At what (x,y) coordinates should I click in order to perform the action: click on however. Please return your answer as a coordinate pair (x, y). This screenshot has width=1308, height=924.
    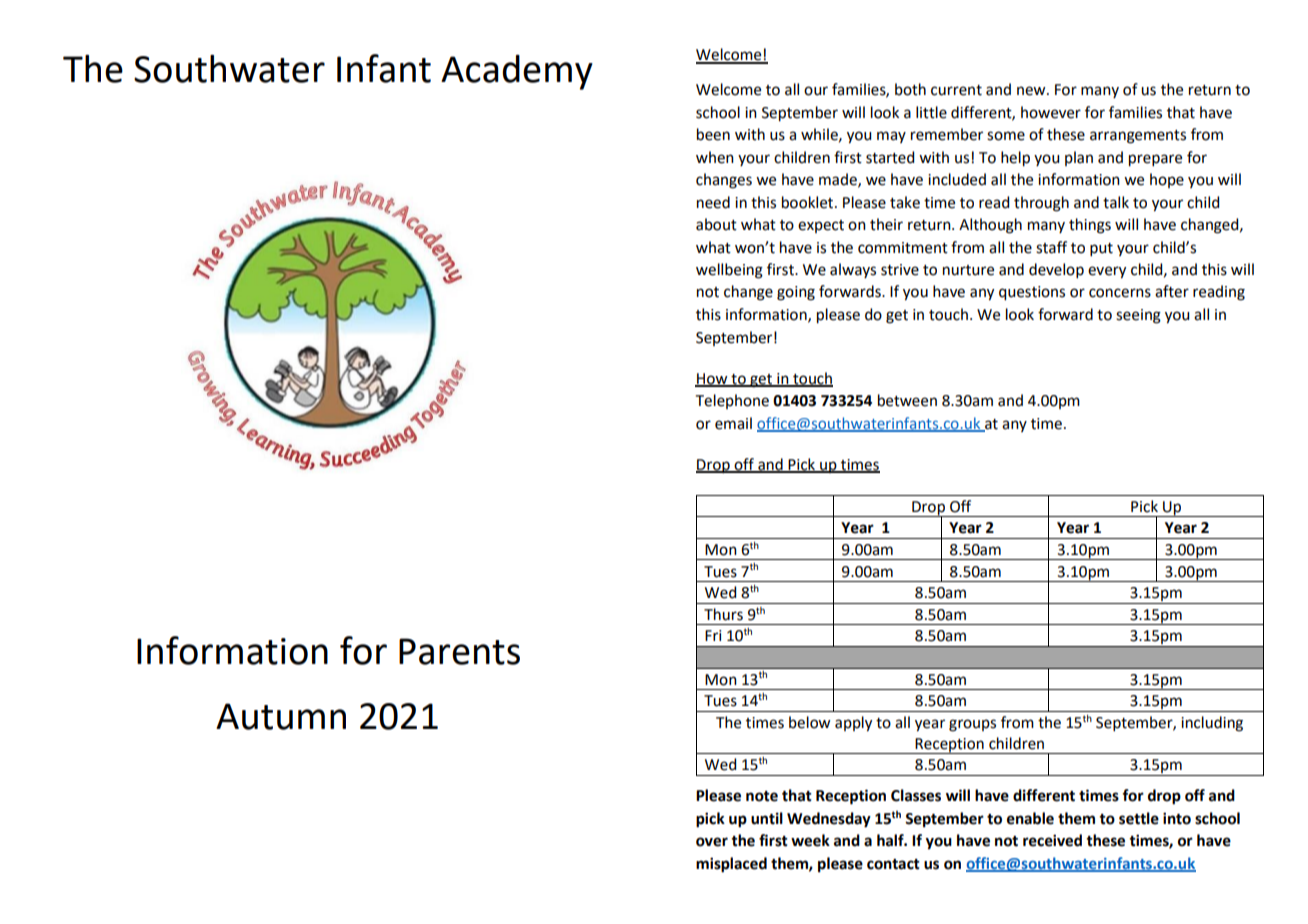
    Looking at the image, I should click on (1051, 112).
